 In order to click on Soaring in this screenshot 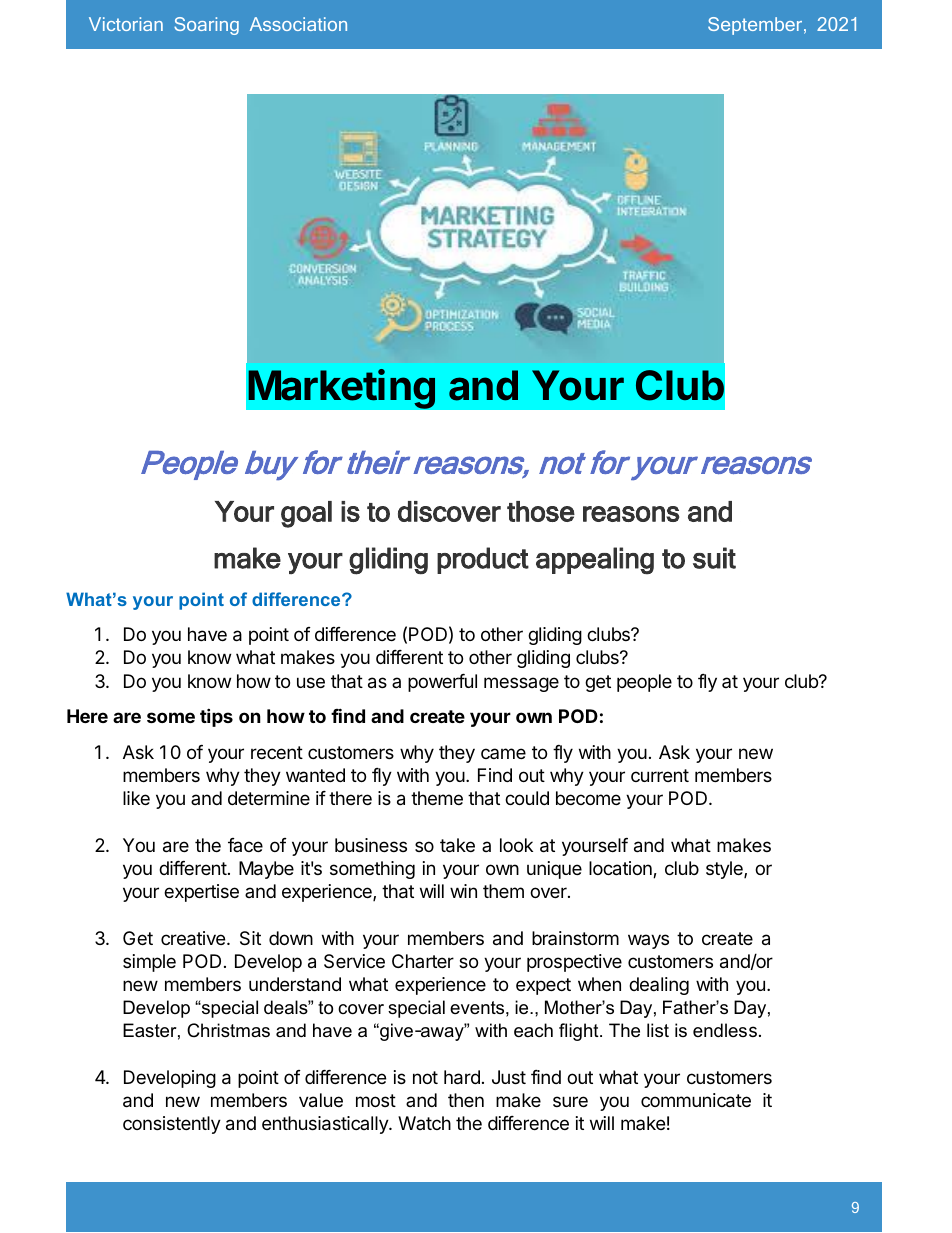, I will do `click(206, 26)`.
